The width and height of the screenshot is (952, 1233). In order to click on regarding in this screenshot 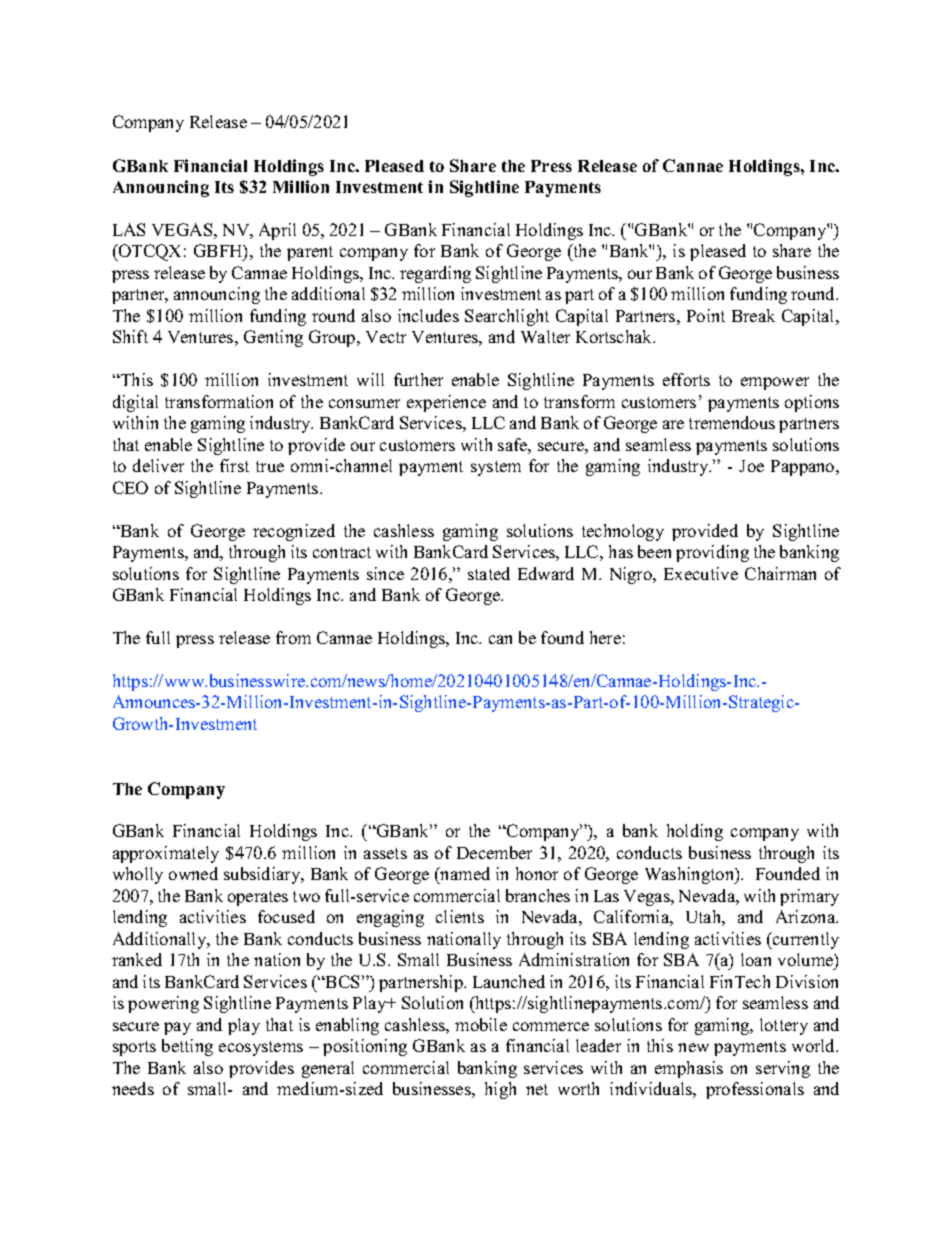, I will do `click(435, 274)`.
